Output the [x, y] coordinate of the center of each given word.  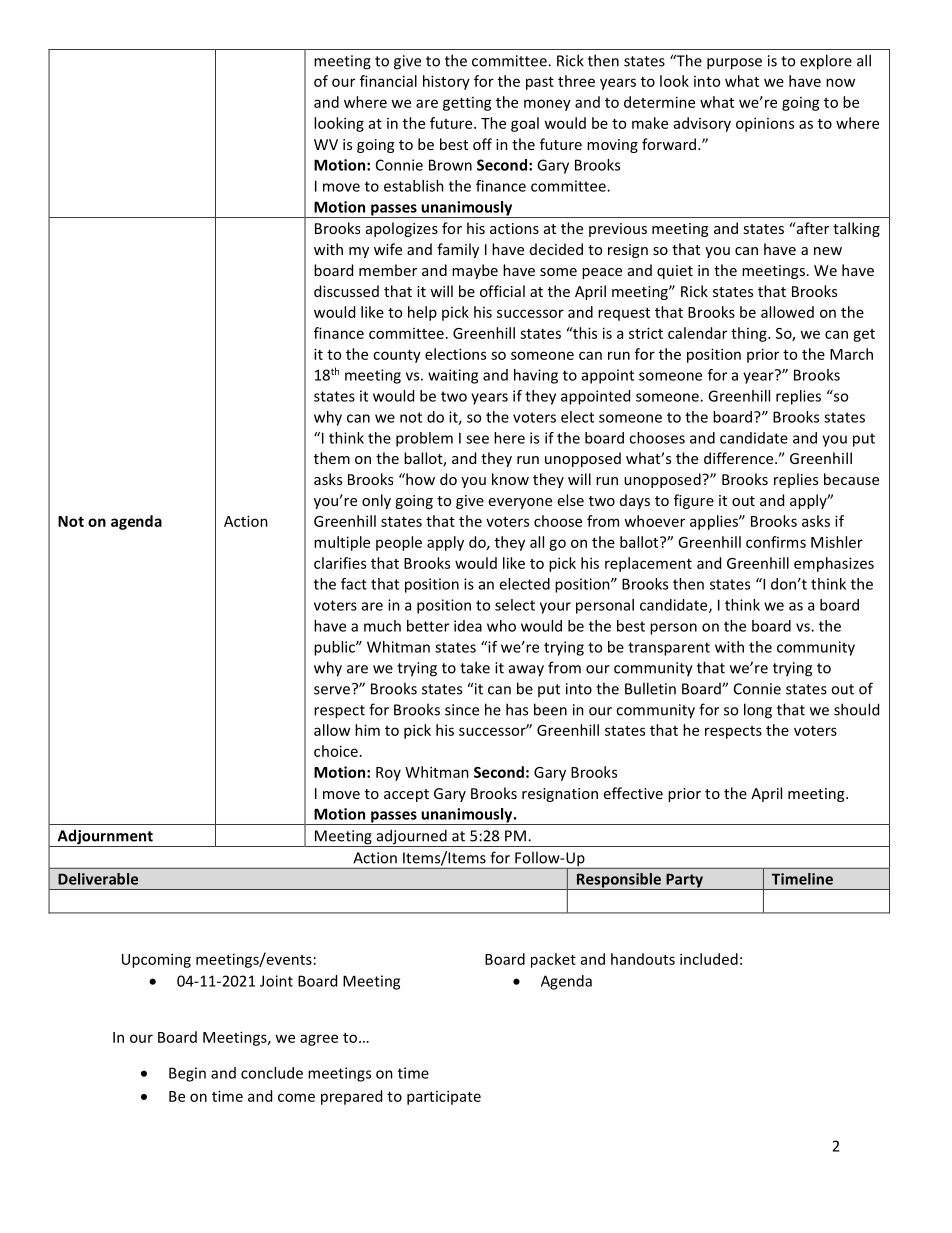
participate [444, 1097]
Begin [187, 1074]
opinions [765, 124]
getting [467, 104]
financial [388, 81]
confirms [776, 542]
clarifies [340, 563]
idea [468, 626]
